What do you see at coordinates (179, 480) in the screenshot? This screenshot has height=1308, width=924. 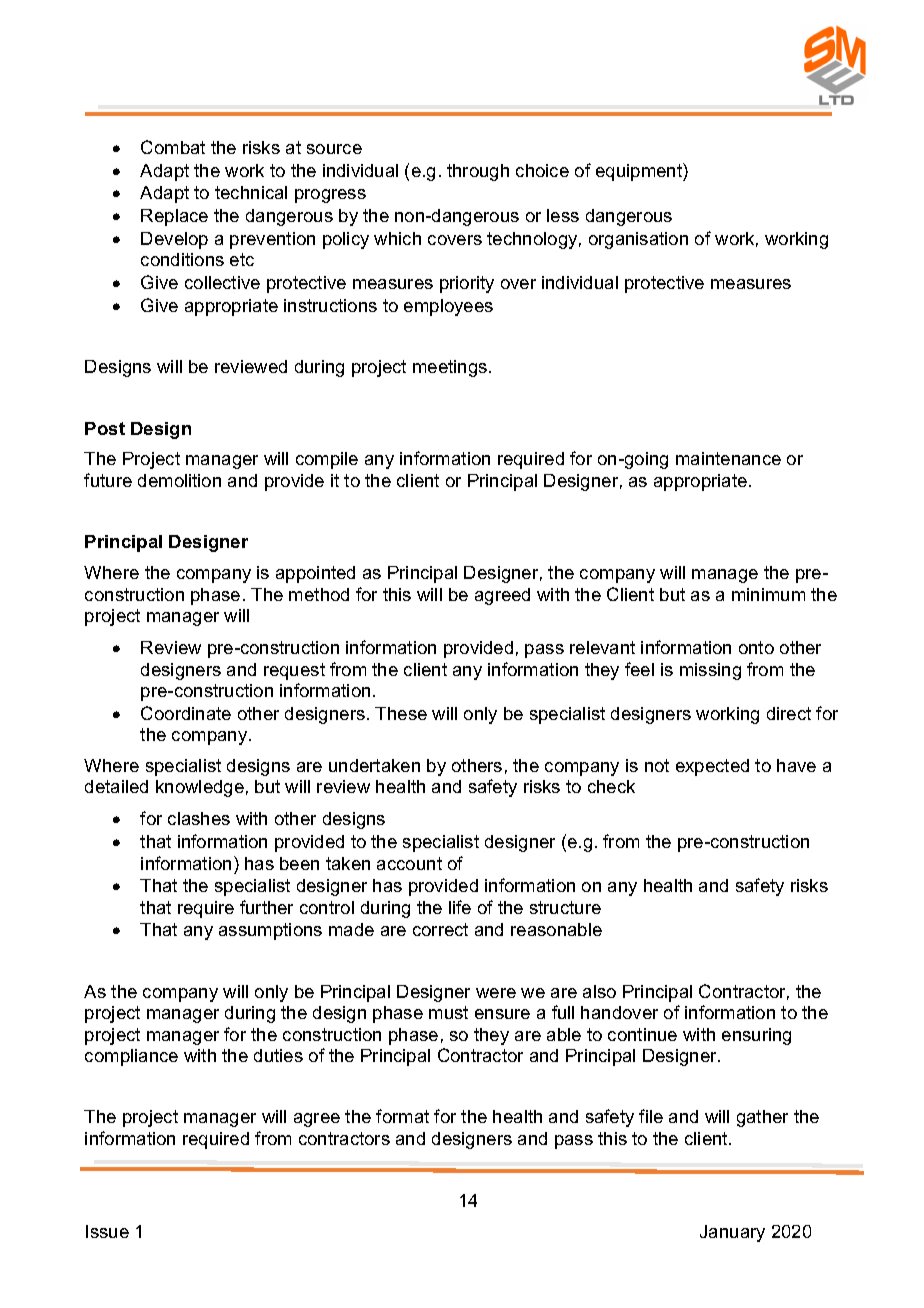 I see `demolition` at bounding box center [179, 480].
